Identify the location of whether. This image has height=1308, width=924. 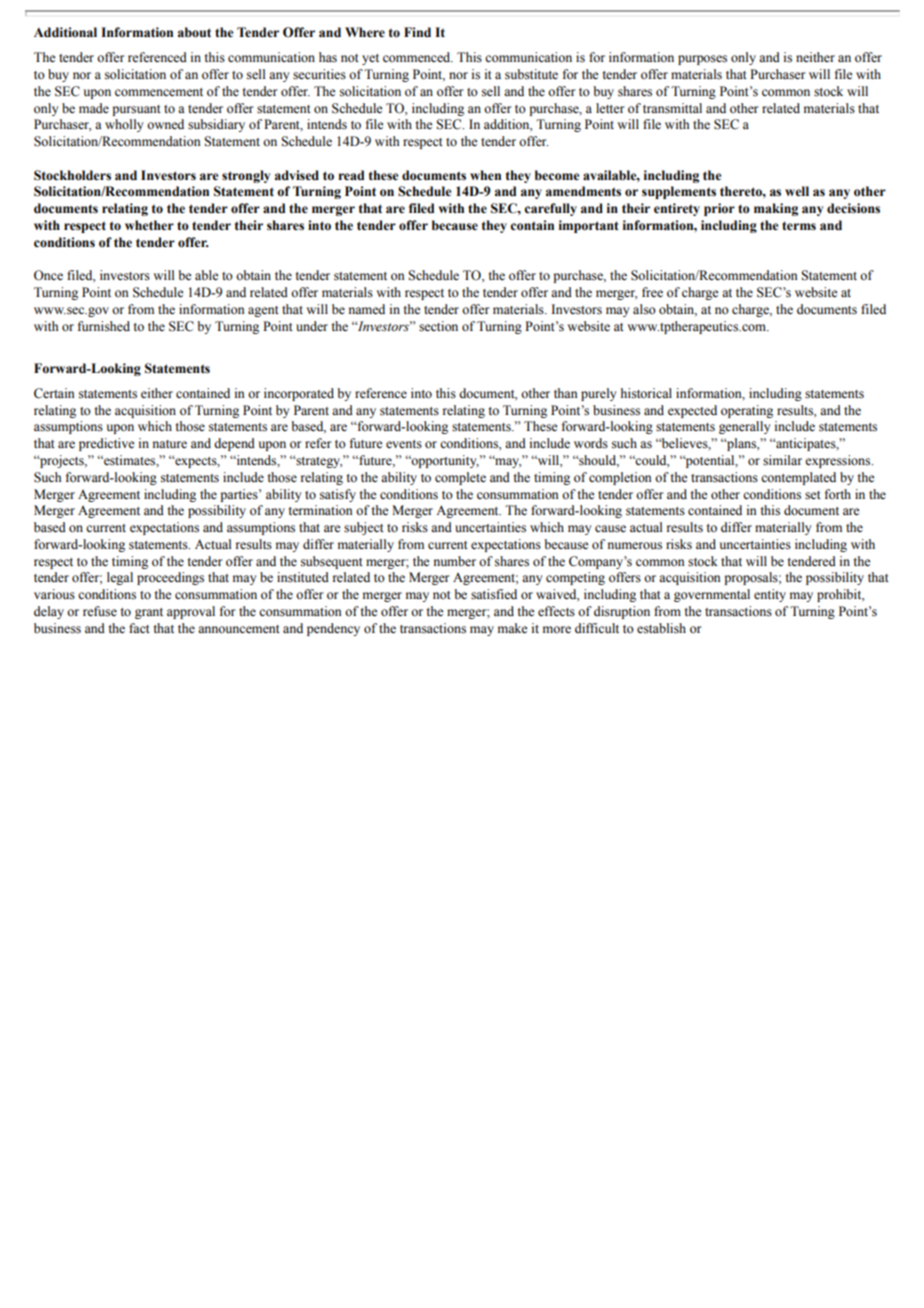
(149, 225).
